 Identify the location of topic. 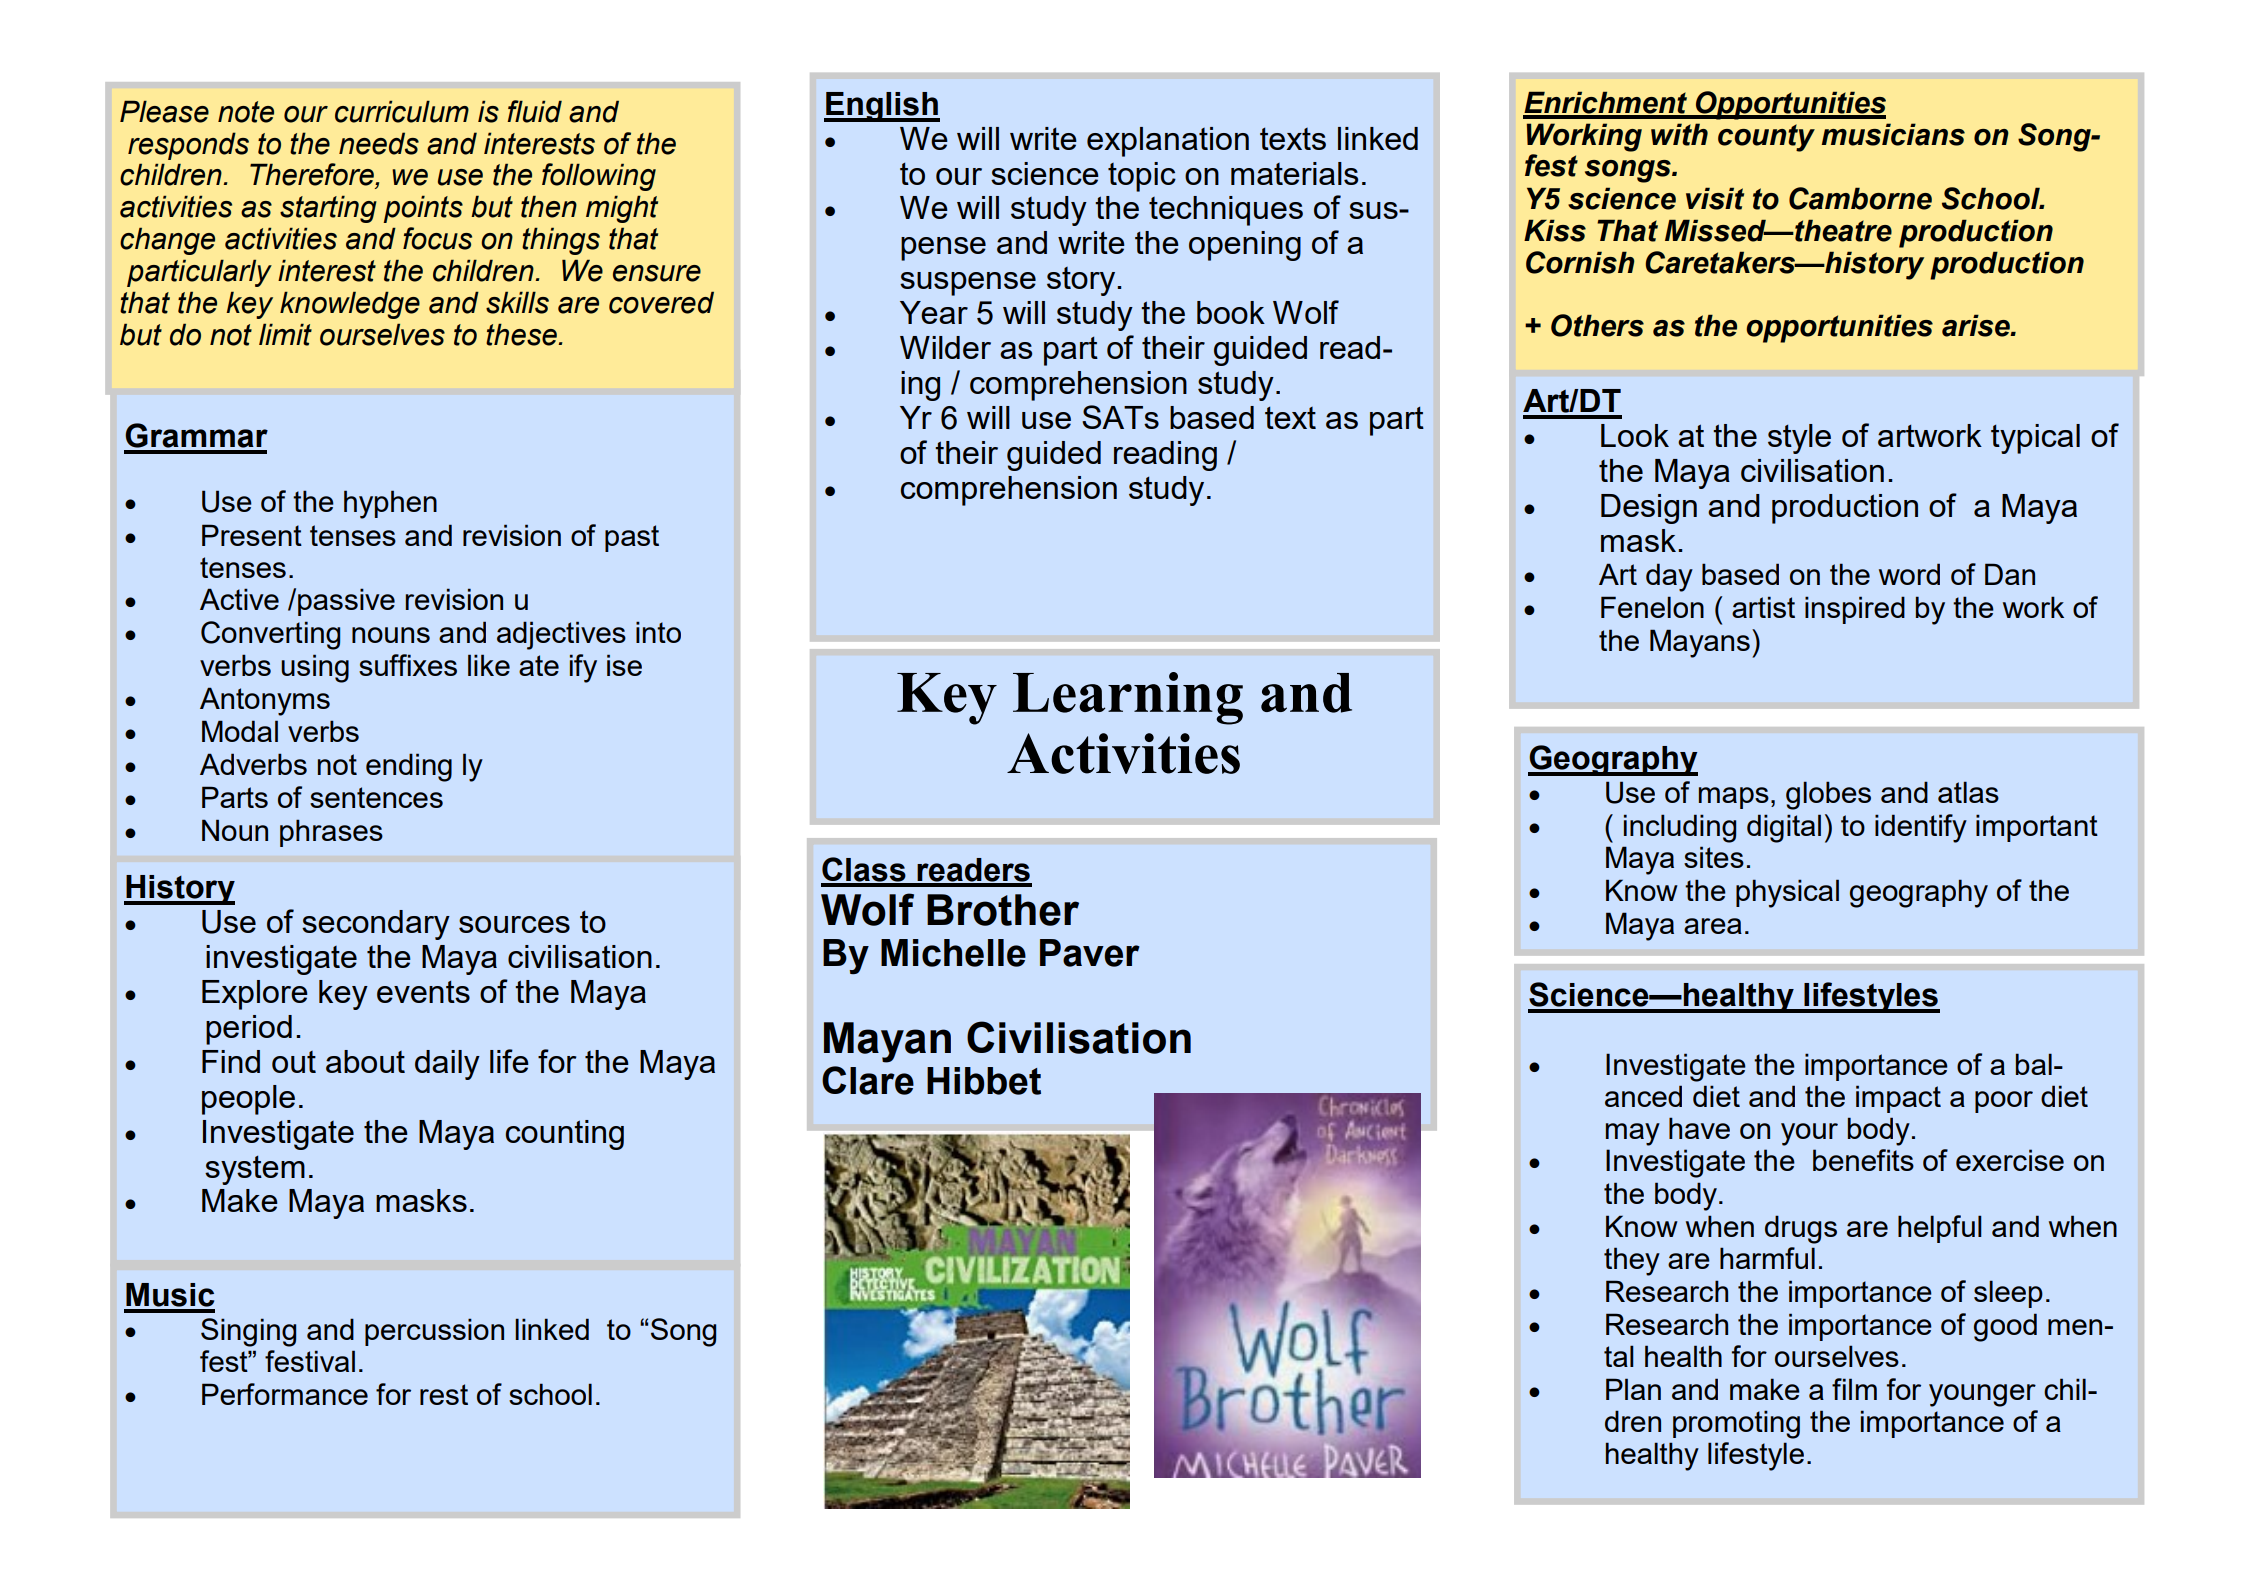
(1142, 177).
